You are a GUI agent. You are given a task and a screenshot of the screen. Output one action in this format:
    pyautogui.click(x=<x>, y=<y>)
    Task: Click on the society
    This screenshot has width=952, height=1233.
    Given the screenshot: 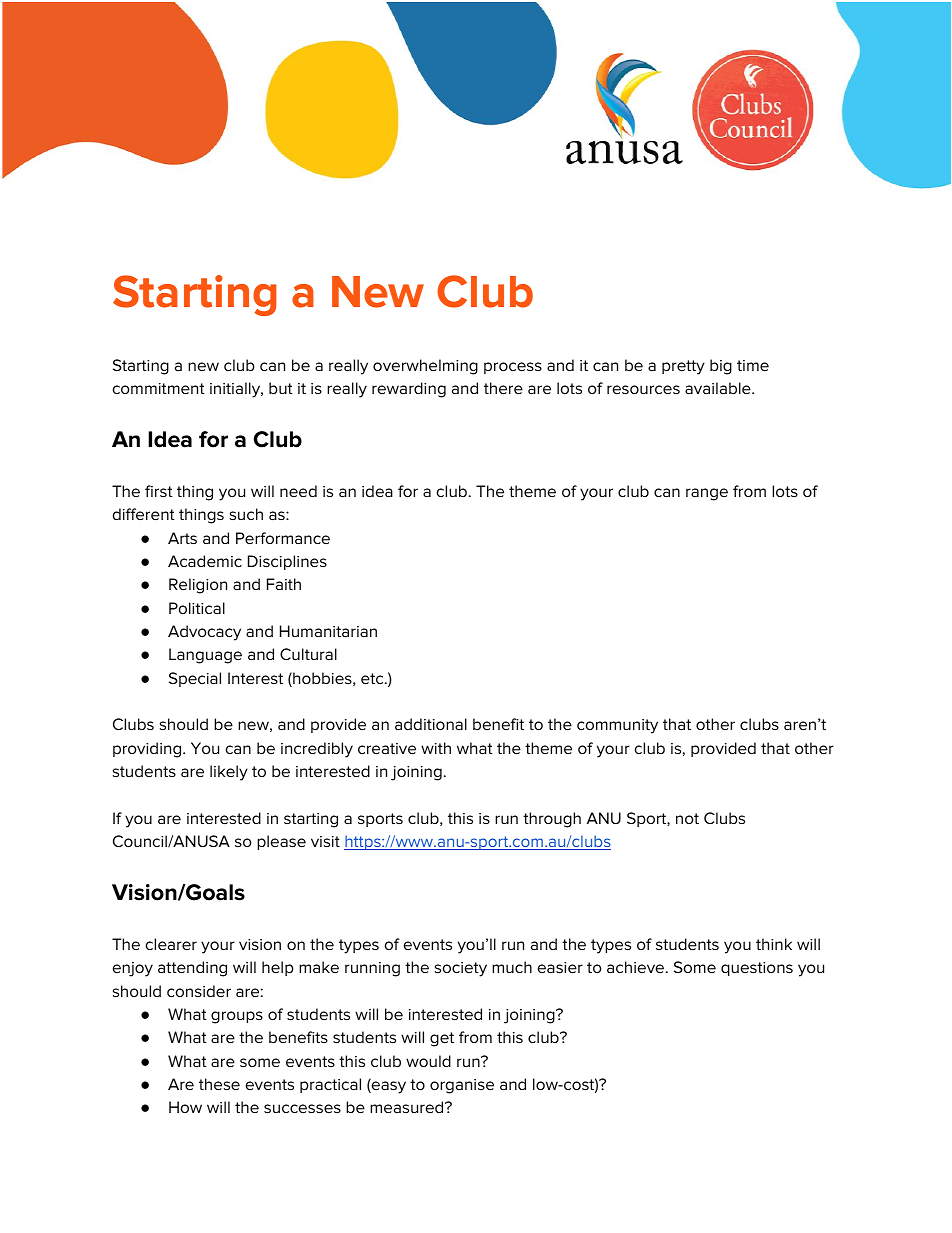 What is the action you would take?
    pyautogui.click(x=461, y=969)
